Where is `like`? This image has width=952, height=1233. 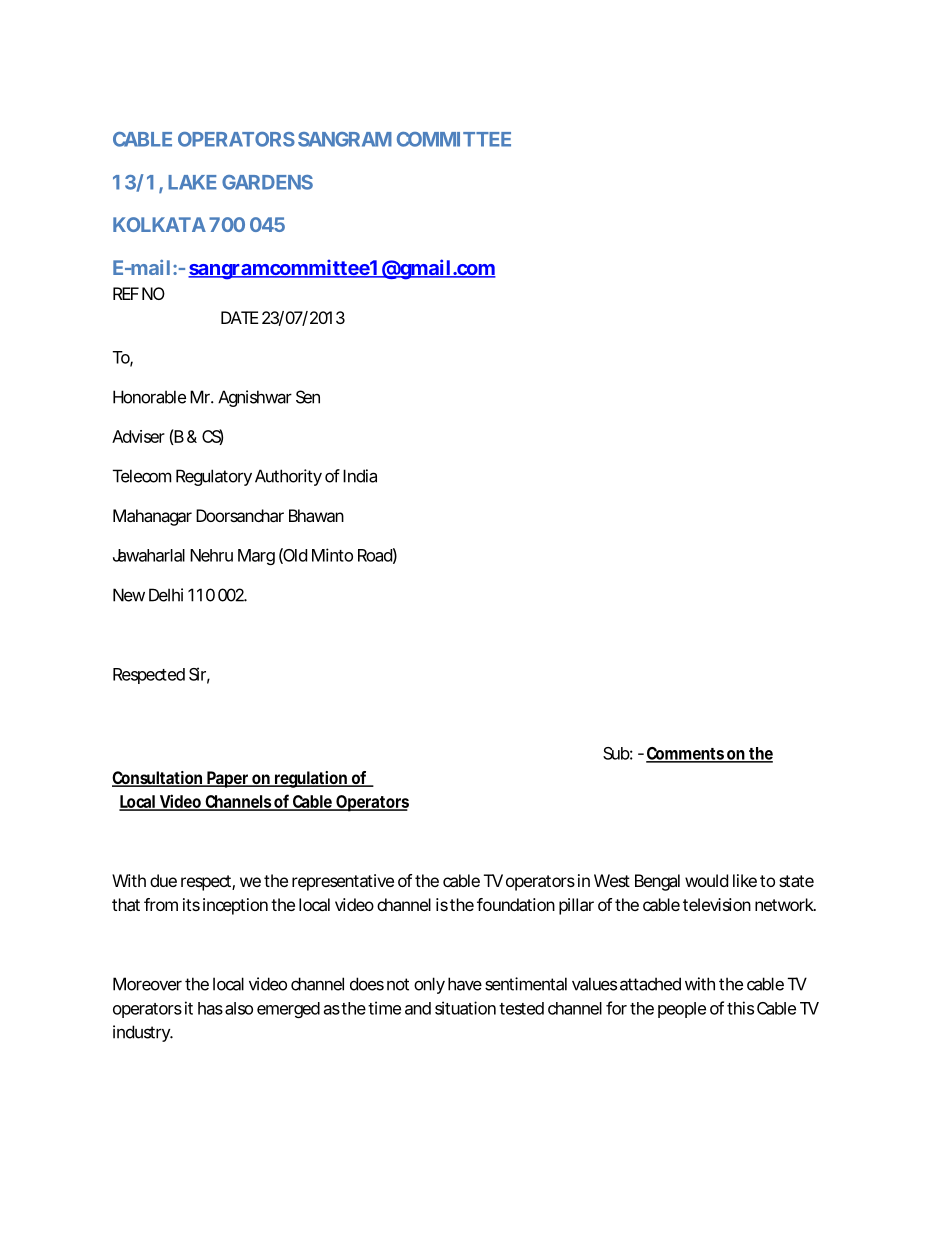
like is located at coordinates (745, 880).
